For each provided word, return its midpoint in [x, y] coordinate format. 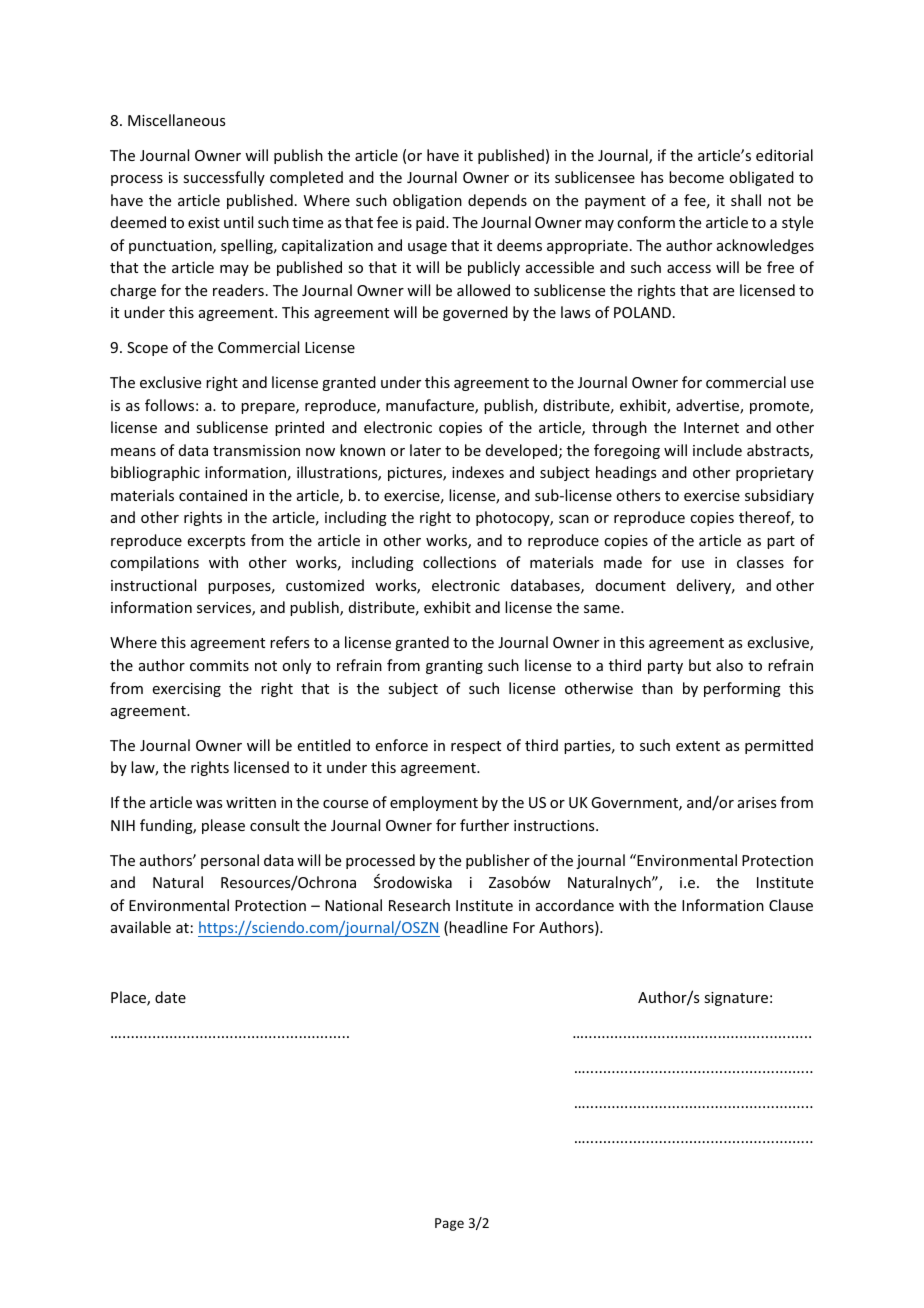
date [170, 997]
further [484, 825]
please [223, 826]
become [696, 177]
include [717, 450]
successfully [224, 178]
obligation [427, 201]
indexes [478, 472]
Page [449, 1224]
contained [213, 495]
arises [757, 802]
